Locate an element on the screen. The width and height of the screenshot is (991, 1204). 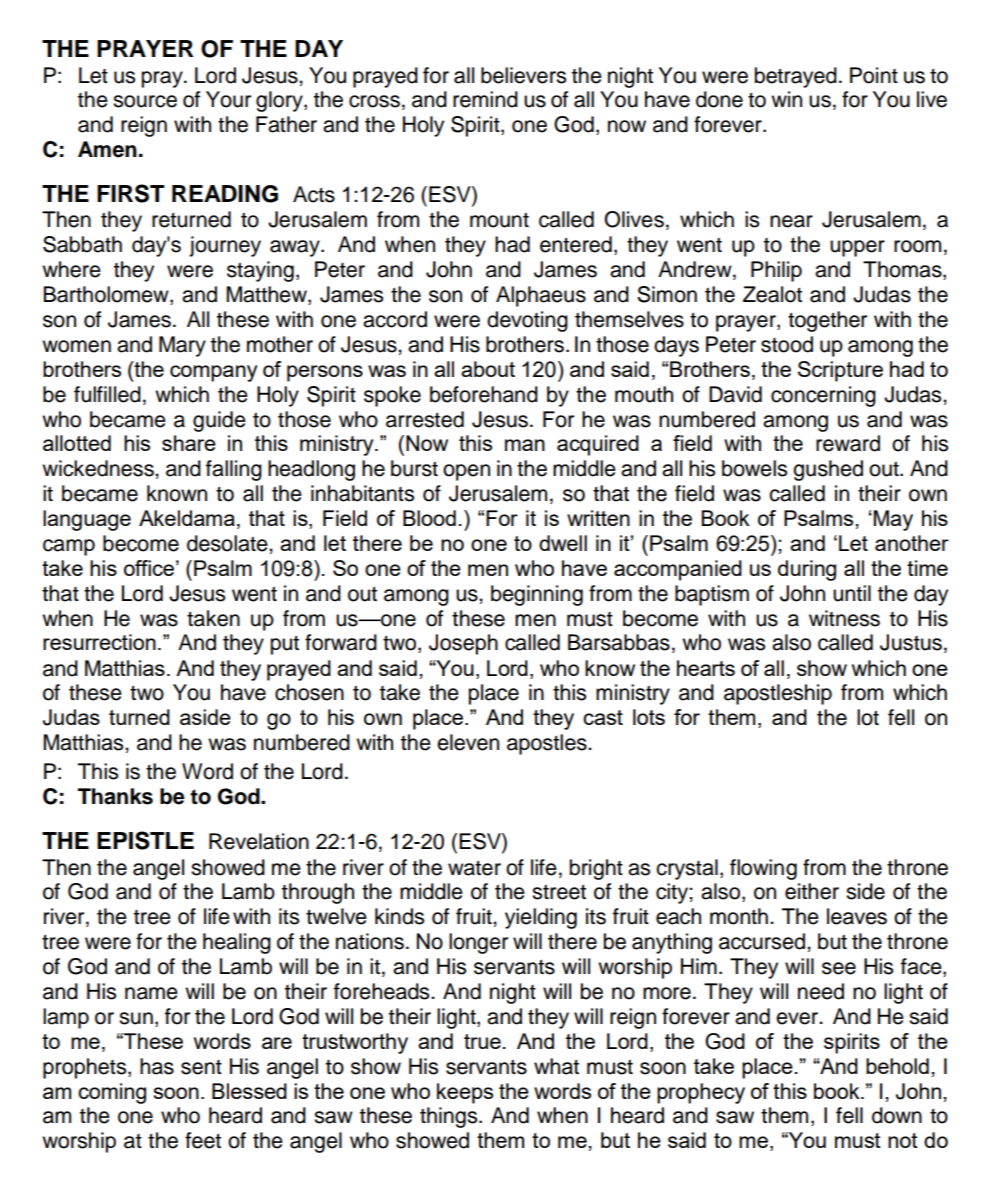
witness is located at coordinates (844, 618).
